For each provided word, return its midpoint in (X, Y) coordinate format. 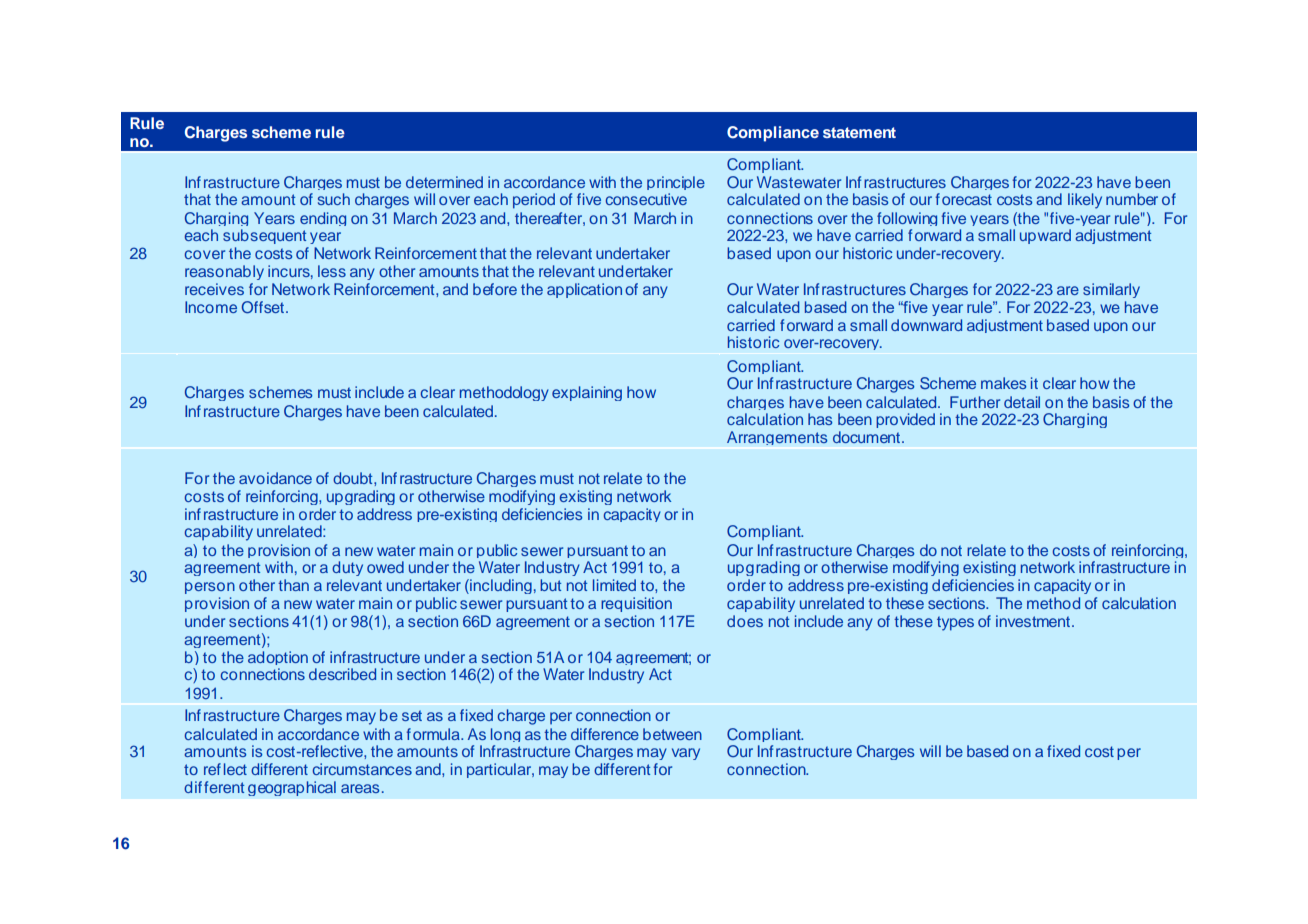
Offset (262, 307)
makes (1003, 383)
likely (1085, 201)
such (334, 199)
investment (1034, 621)
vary (686, 754)
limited (614, 585)
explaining (587, 393)
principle (676, 185)
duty (347, 568)
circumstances (362, 769)
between (672, 734)
